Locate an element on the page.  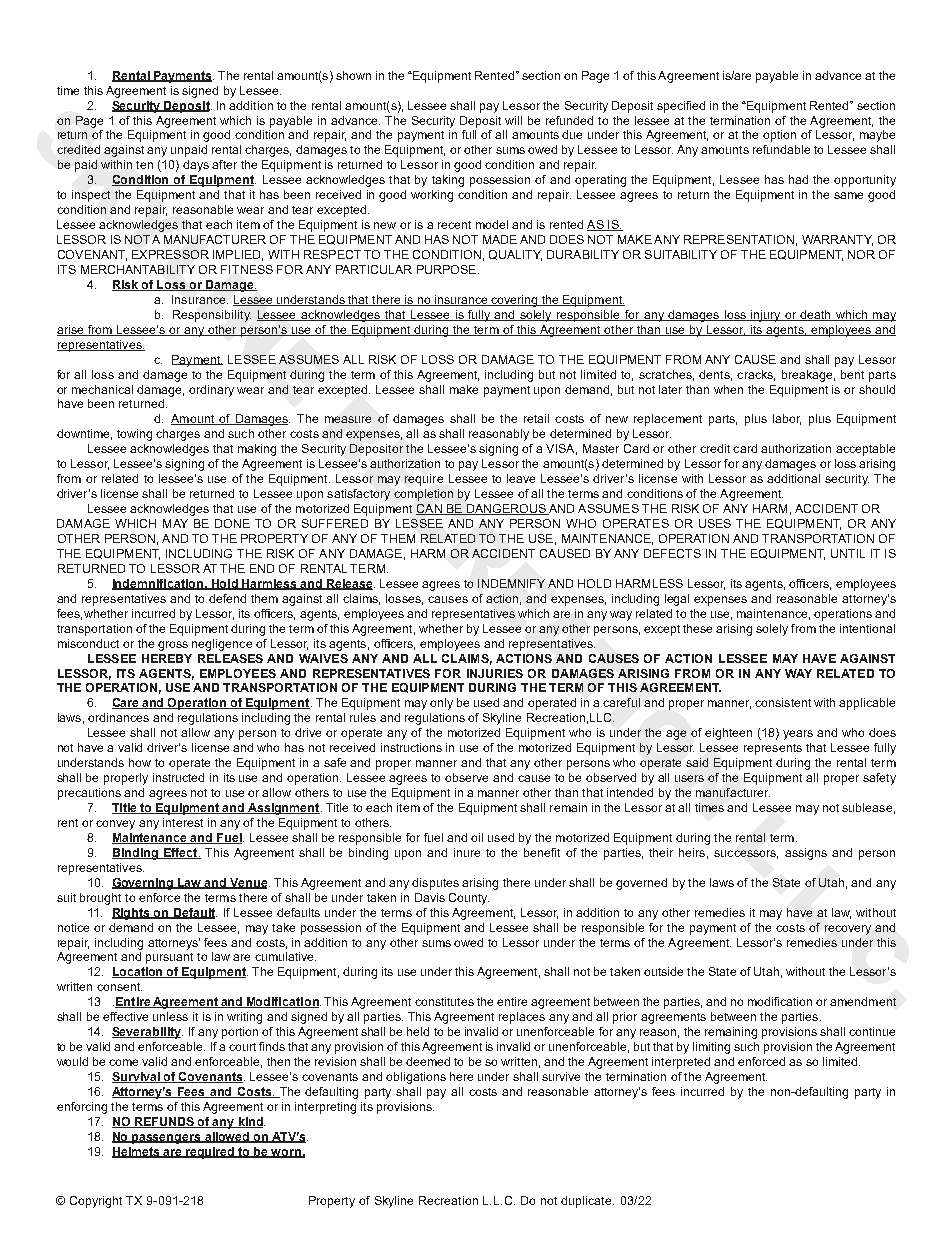
passengers is located at coordinates (166, 1139).
